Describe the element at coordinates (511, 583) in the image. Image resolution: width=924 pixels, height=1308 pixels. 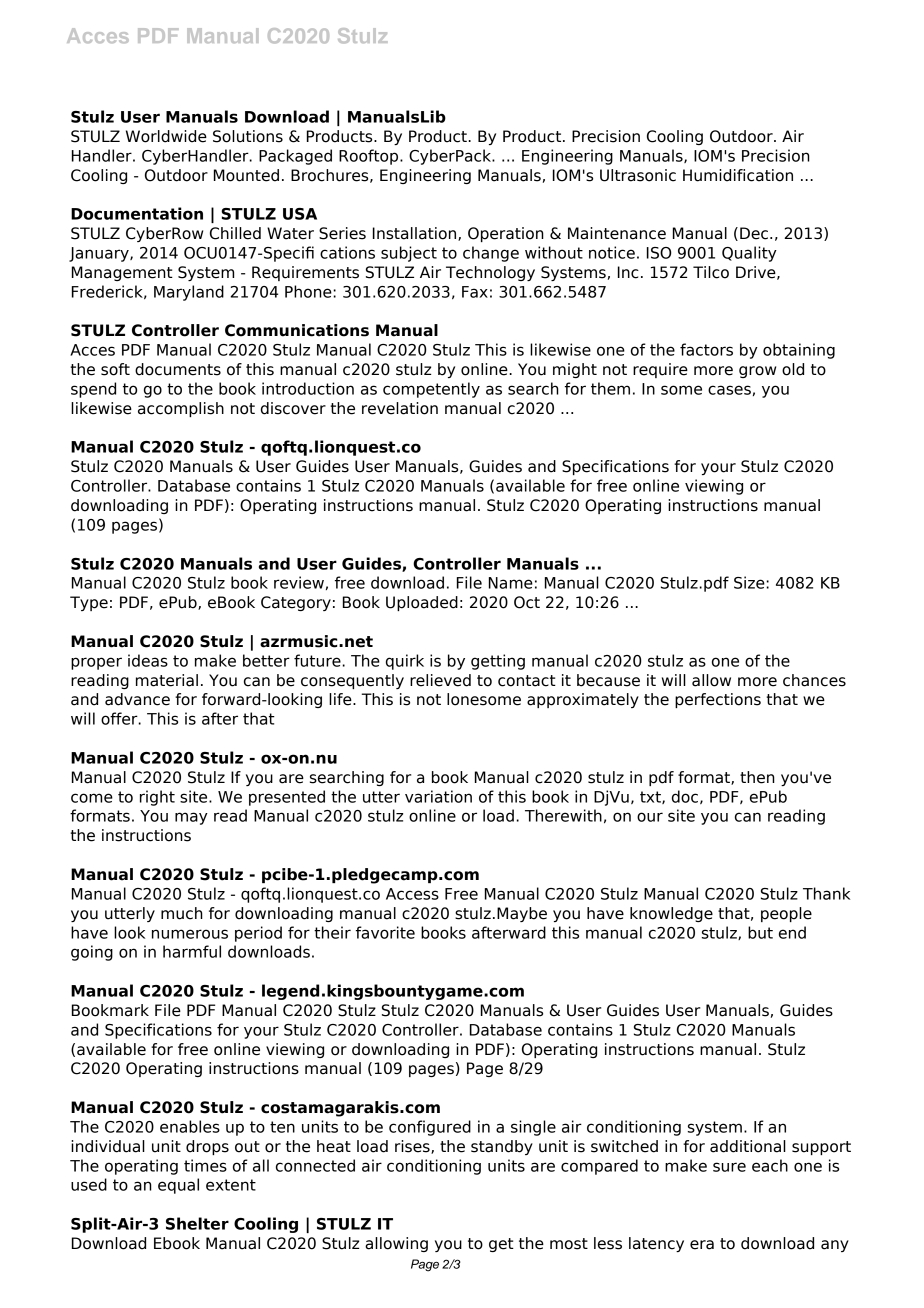
I see `Name` at that location.
